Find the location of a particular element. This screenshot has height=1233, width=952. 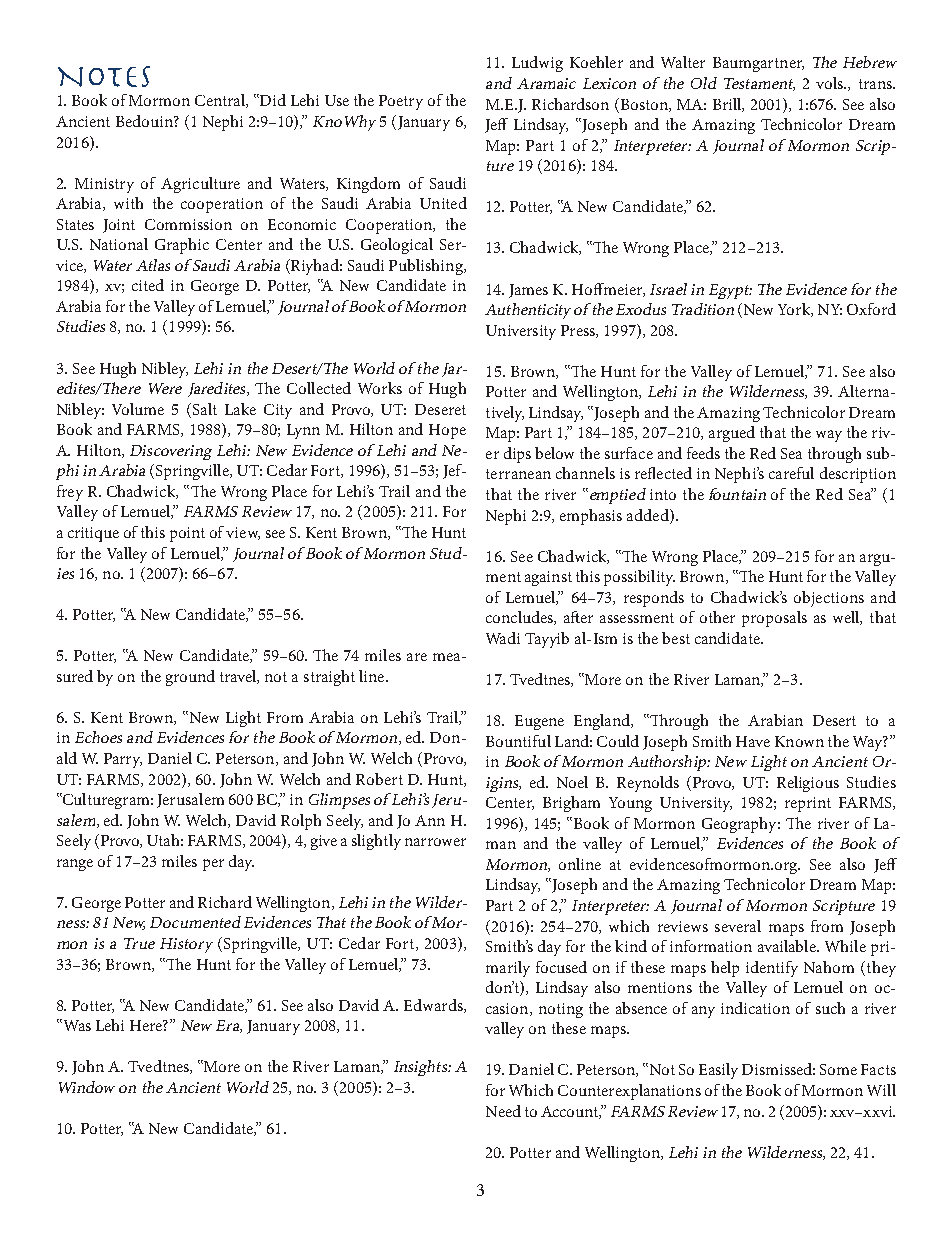

vols is located at coordinates (831, 83).
